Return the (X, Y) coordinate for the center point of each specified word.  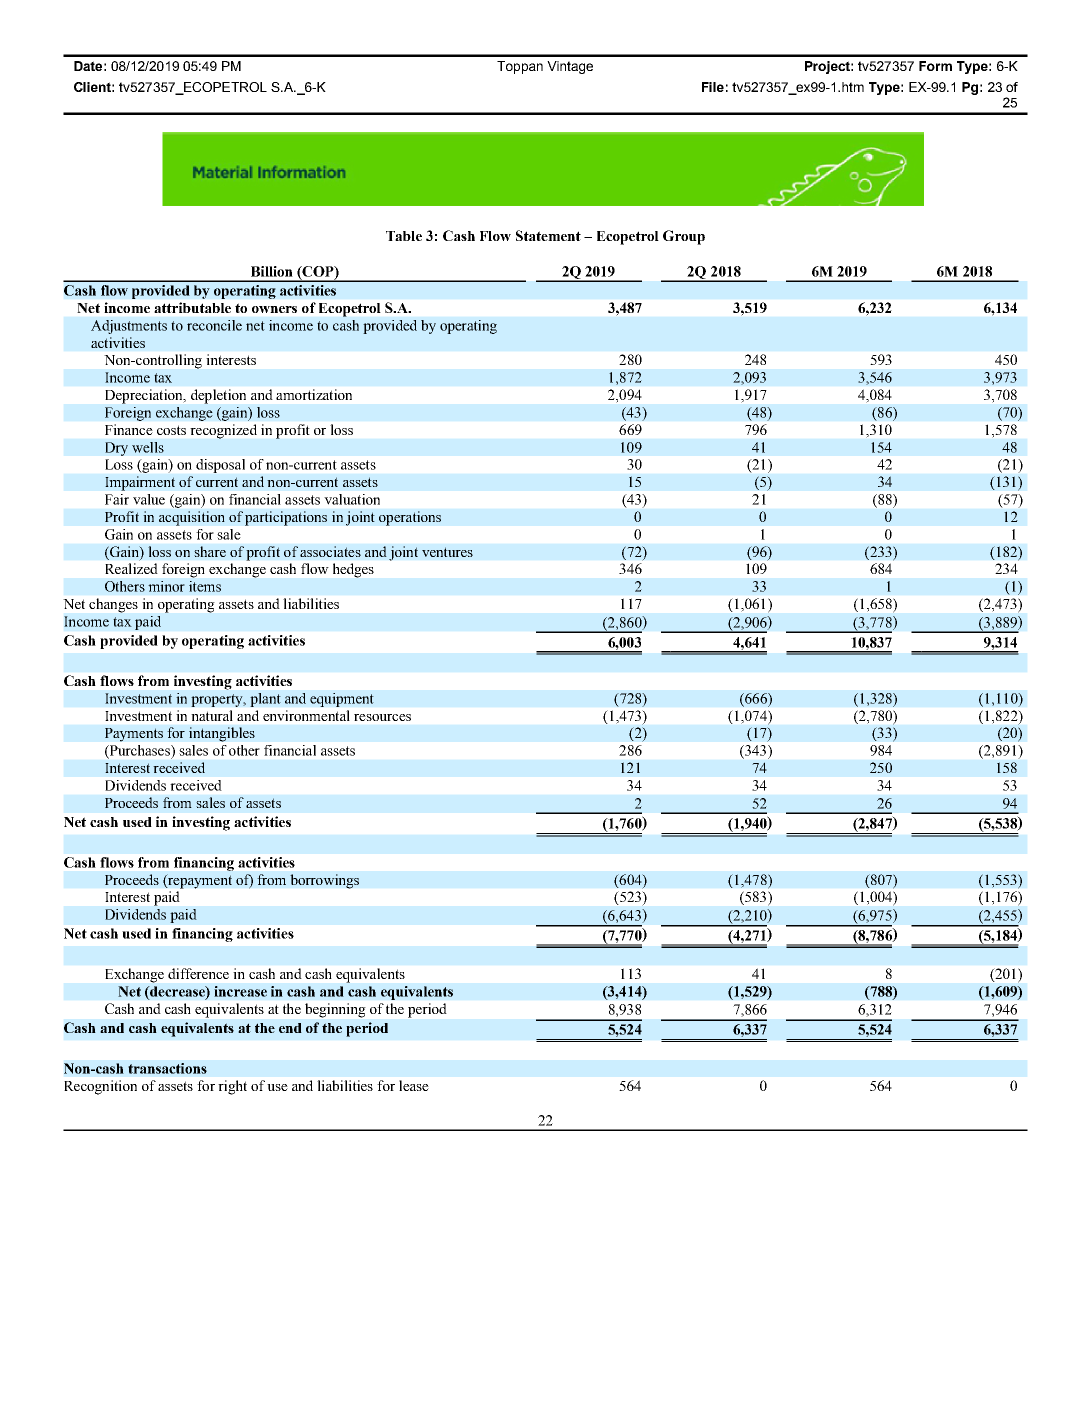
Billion (272, 271)
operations (410, 518)
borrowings (324, 881)
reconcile (214, 325)
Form (935, 66)
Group (684, 237)
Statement (548, 235)
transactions (167, 1068)
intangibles (222, 734)
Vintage (570, 67)
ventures (447, 552)
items (205, 586)
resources (382, 717)
